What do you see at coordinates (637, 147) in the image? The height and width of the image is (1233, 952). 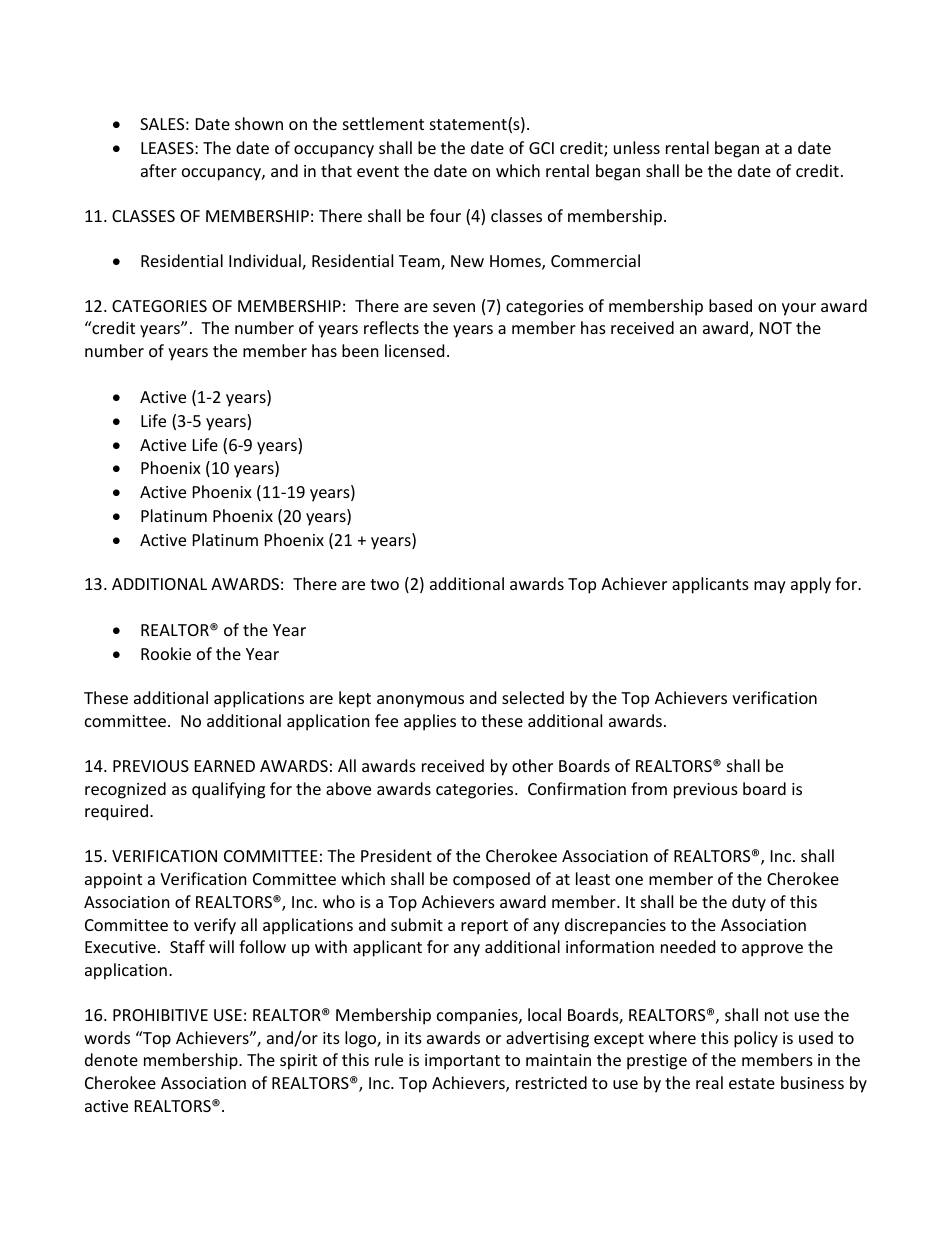 I see `unless` at bounding box center [637, 147].
